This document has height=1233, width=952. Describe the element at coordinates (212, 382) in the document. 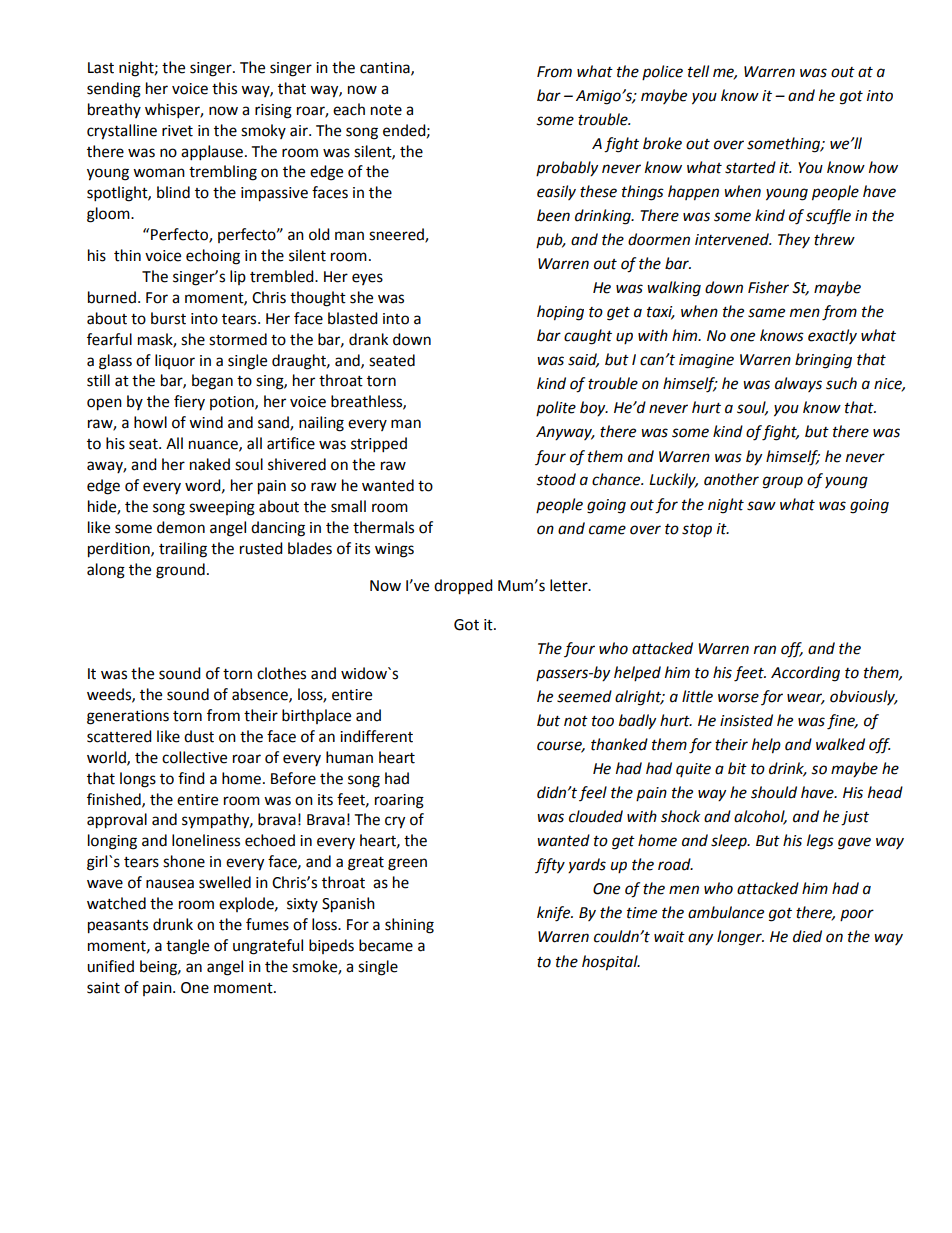

I see `began` at that location.
